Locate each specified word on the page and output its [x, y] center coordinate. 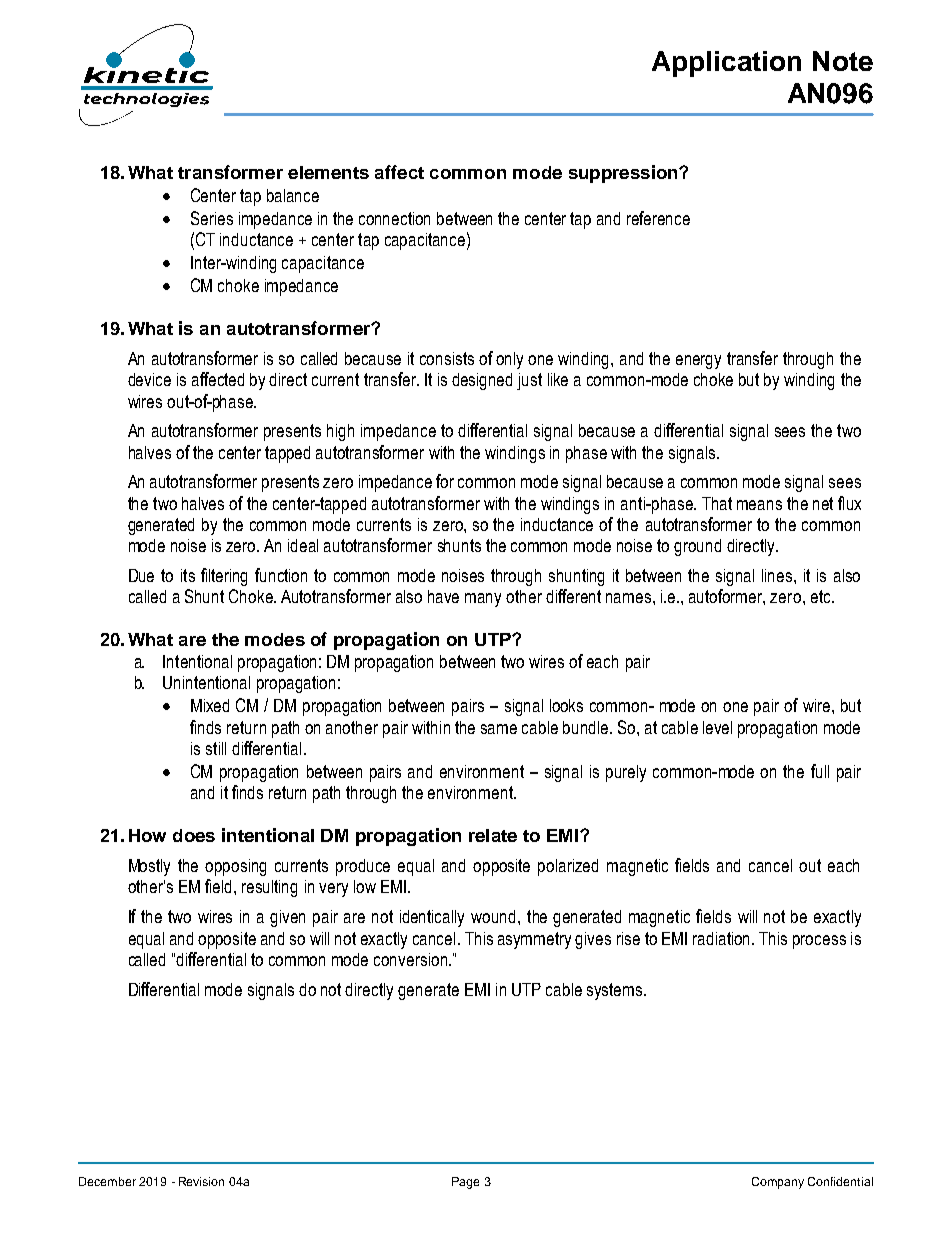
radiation [723, 938]
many [483, 600]
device [149, 379]
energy [698, 362]
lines [778, 575]
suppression [624, 174]
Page [465, 1183]
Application [726, 64]
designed [482, 381]
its [188, 575]
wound [493, 916]
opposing [235, 867]
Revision [201, 1181]
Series [212, 218]
